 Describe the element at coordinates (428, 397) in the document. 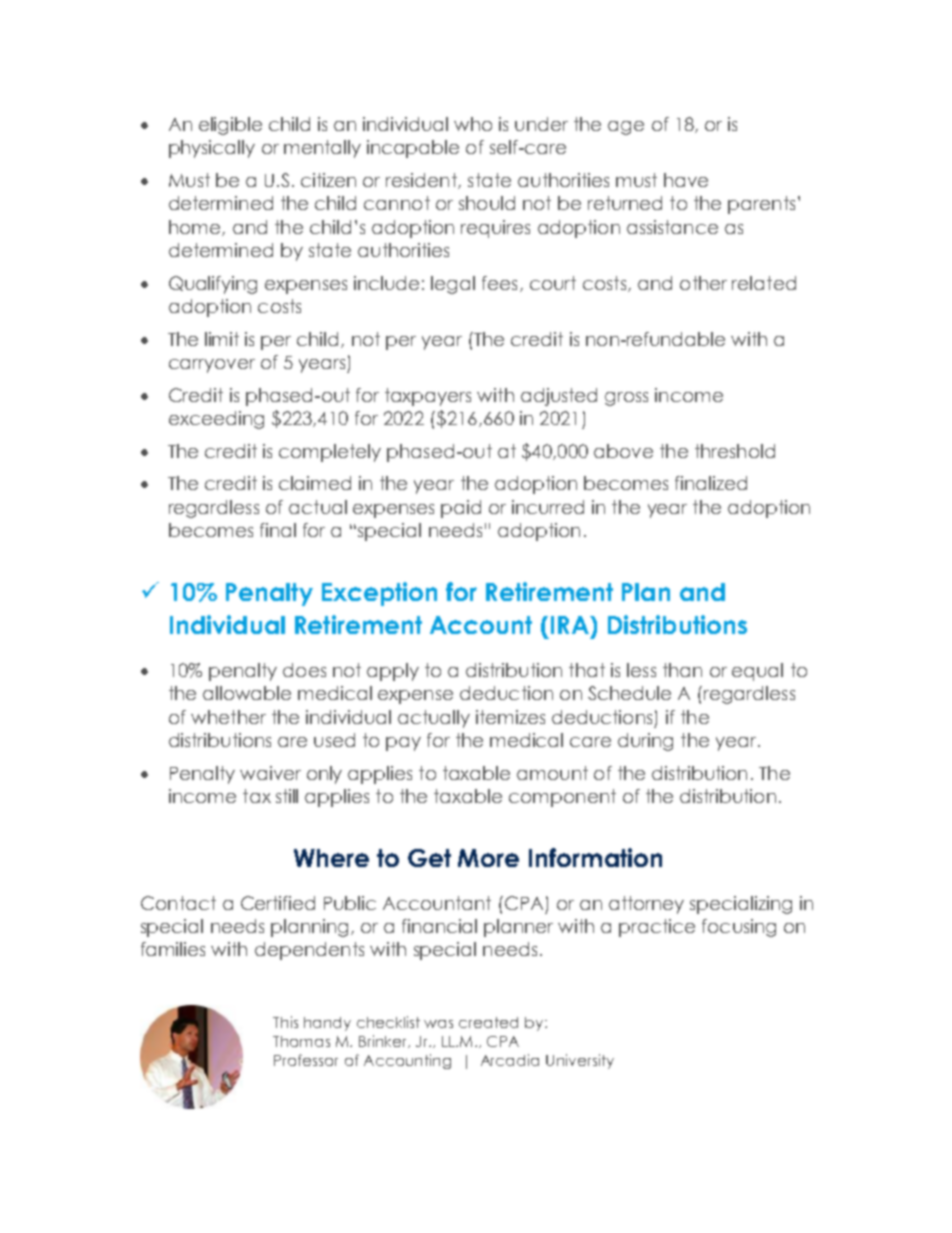

I see `taxpayers` at that location.
